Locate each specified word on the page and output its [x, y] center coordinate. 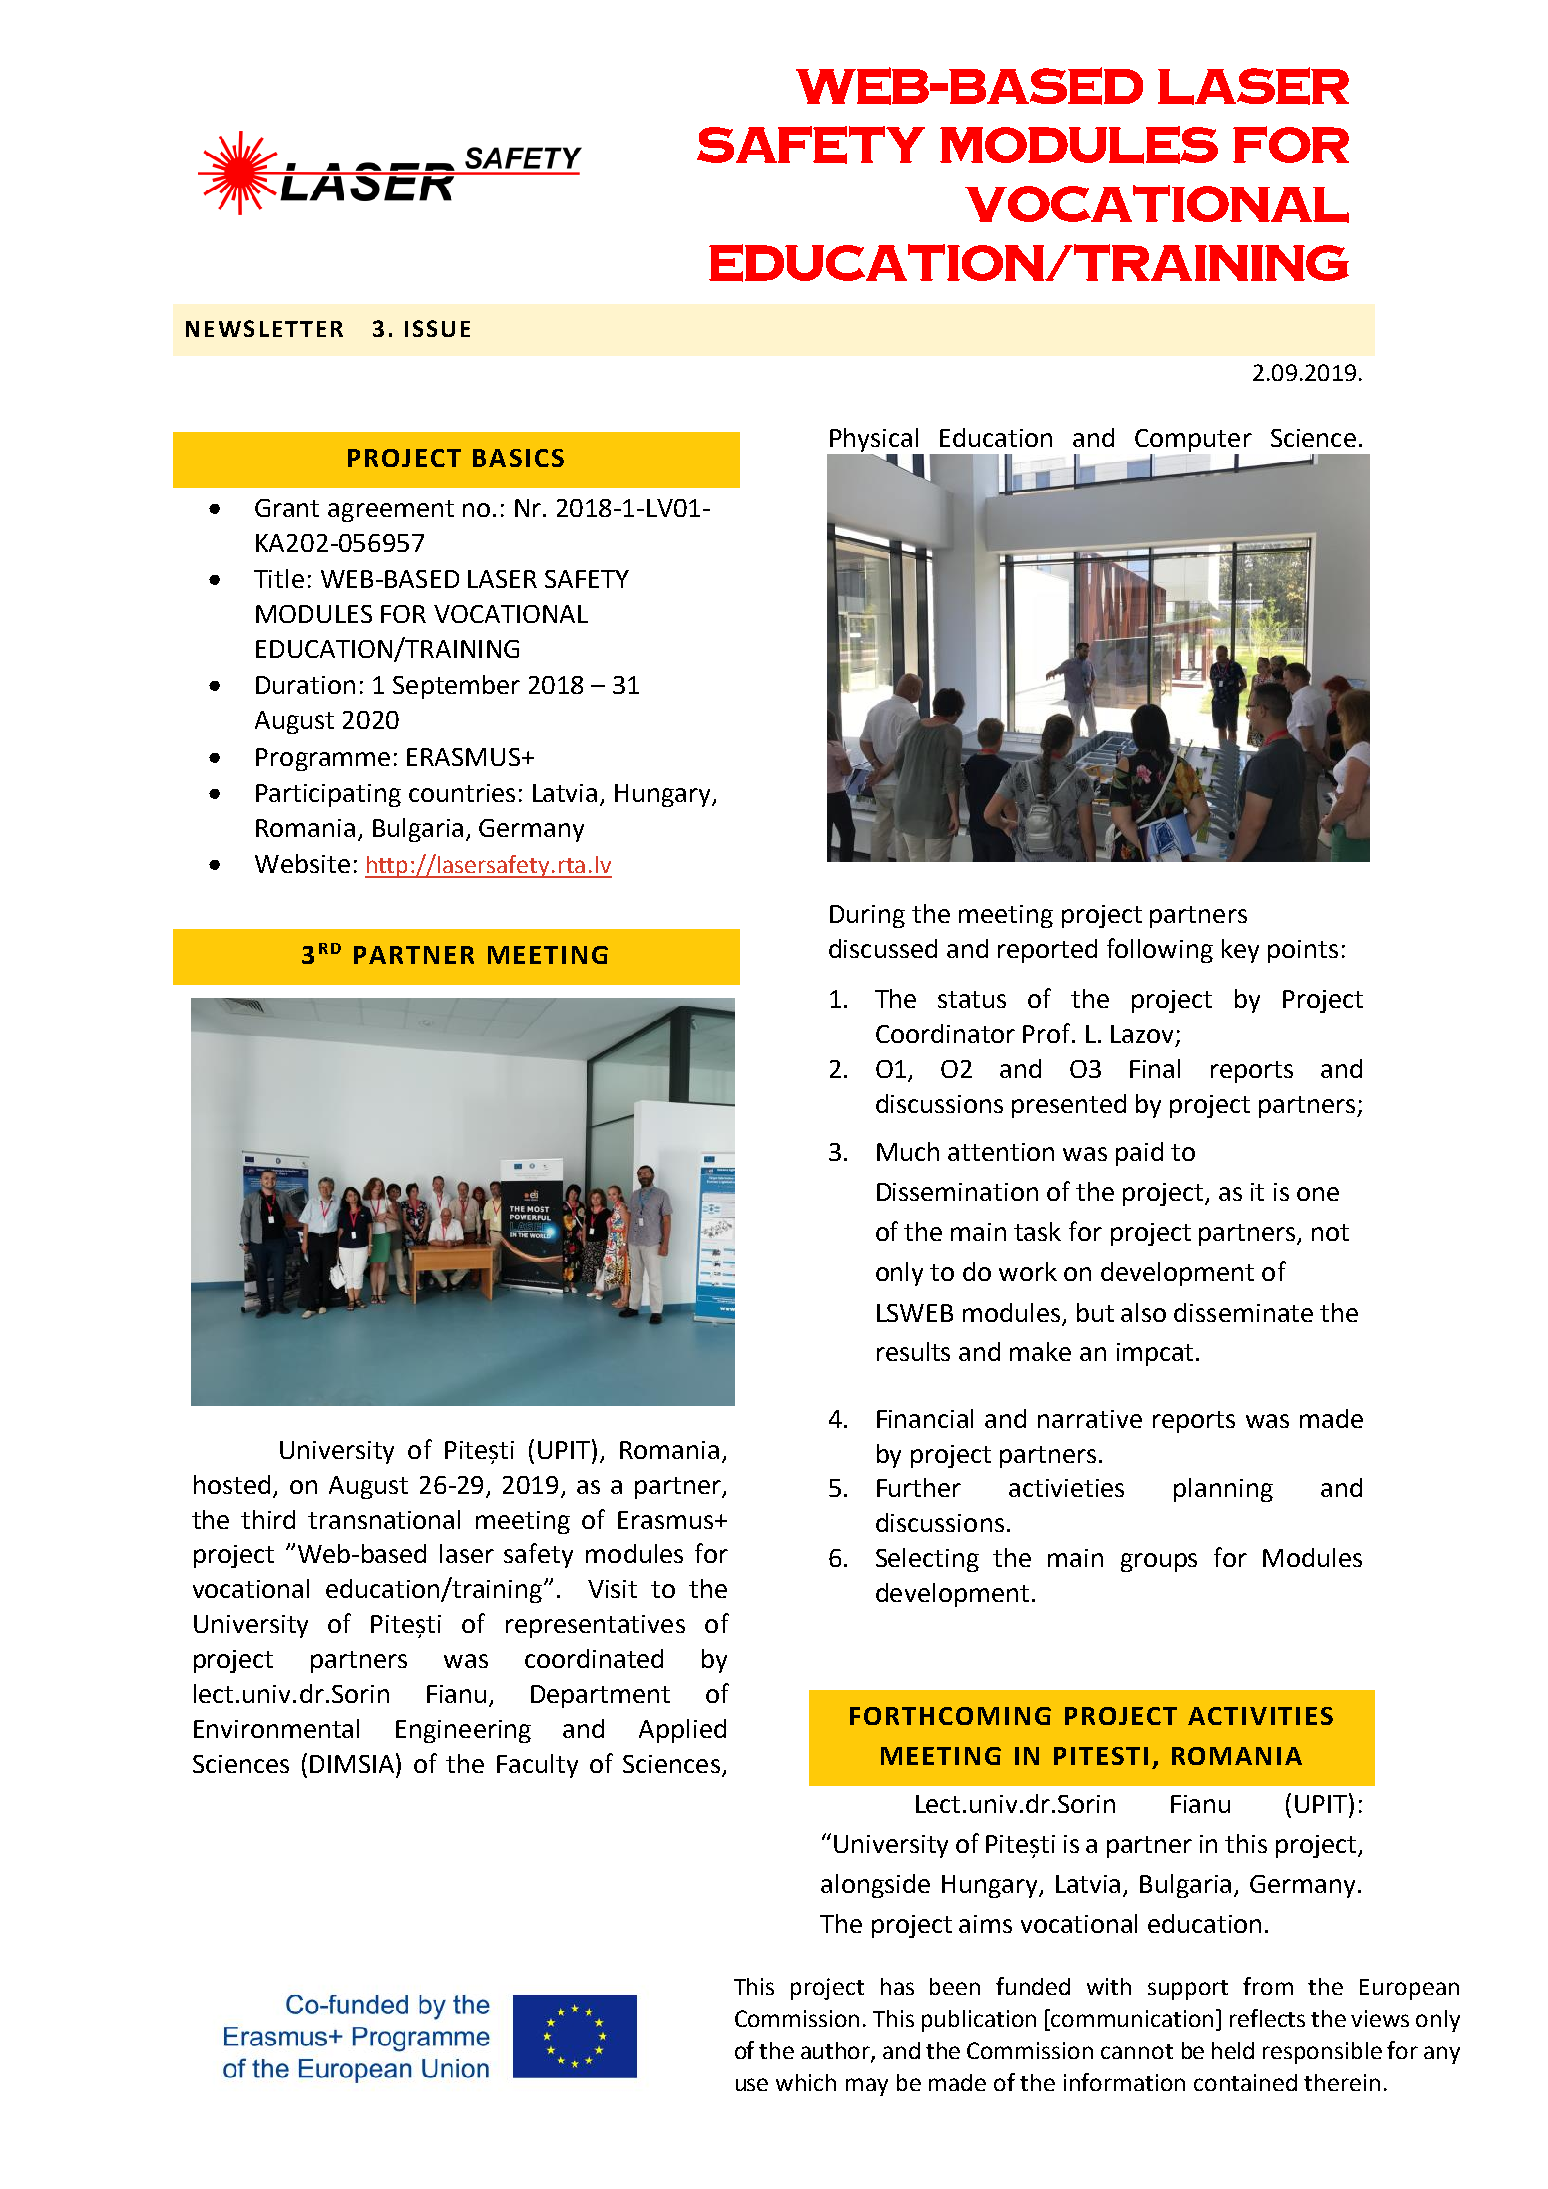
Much [908, 1151]
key [1240, 951]
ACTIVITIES [1260, 1716]
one [1318, 1194]
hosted [232, 1484]
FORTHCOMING [950, 1716]
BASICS [518, 458]
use [752, 2084]
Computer [1193, 440]
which [806, 2082]
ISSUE [437, 328]
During [867, 916]
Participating [328, 795]
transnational [384, 1519]
